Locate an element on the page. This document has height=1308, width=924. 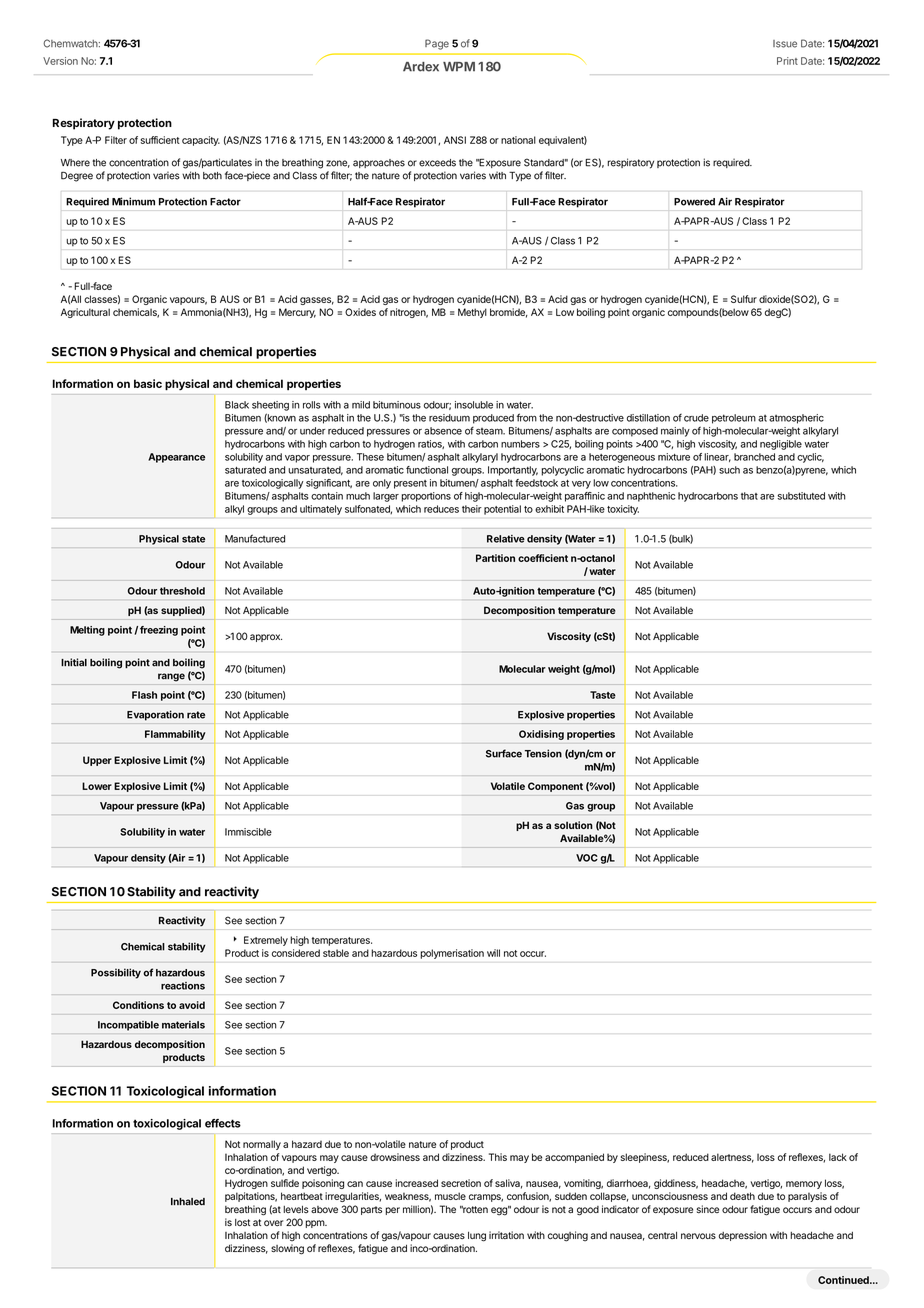
Partition is located at coordinates (495, 558).
